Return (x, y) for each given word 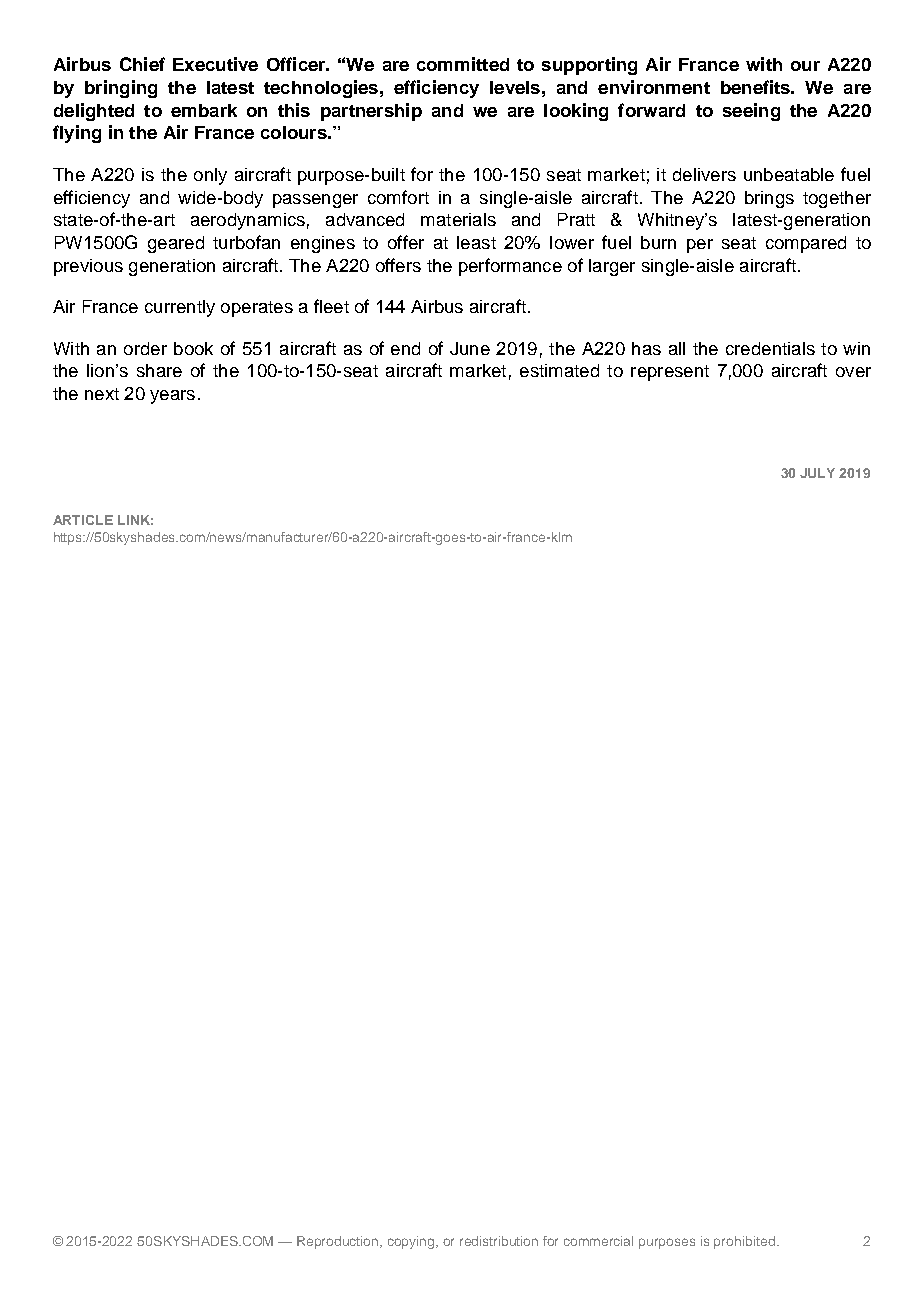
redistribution (499, 1241)
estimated (559, 370)
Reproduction (339, 1242)
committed (463, 64)
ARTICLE (83, 520)
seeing (751, 112)
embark (204, 110)
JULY (817, 473)
